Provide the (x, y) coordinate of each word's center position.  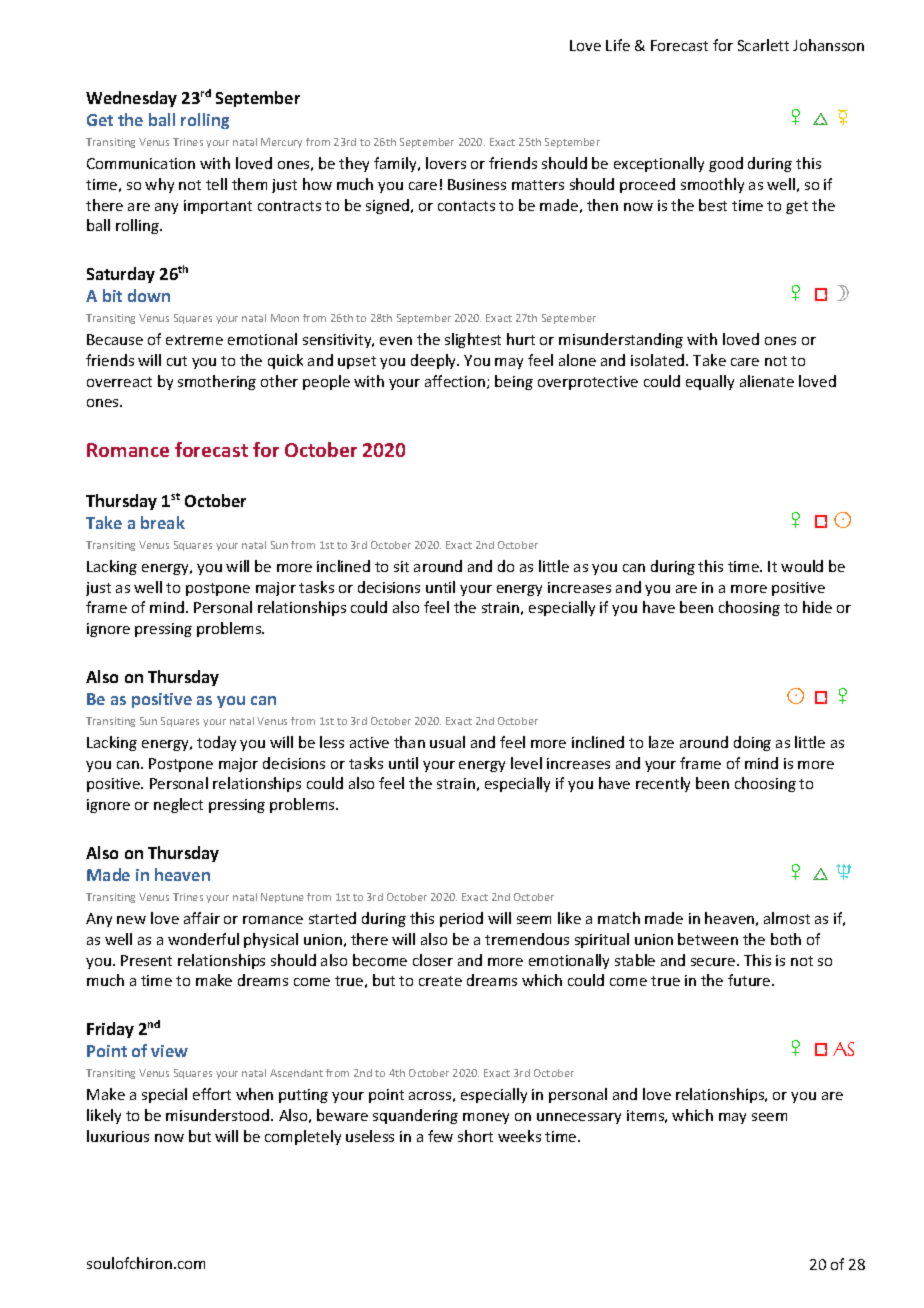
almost (787, 918)
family (396, 164)
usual (447, 742)
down (149, 295)
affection (456, 382)
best (713, 205)
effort (212, 1094)
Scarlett (763, 45)
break (163, 522)
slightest (473, 340)
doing (752, 743)
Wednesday (131, 99)
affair (202, 918)
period (461, 919)
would (802, 566)
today (216, 743)
